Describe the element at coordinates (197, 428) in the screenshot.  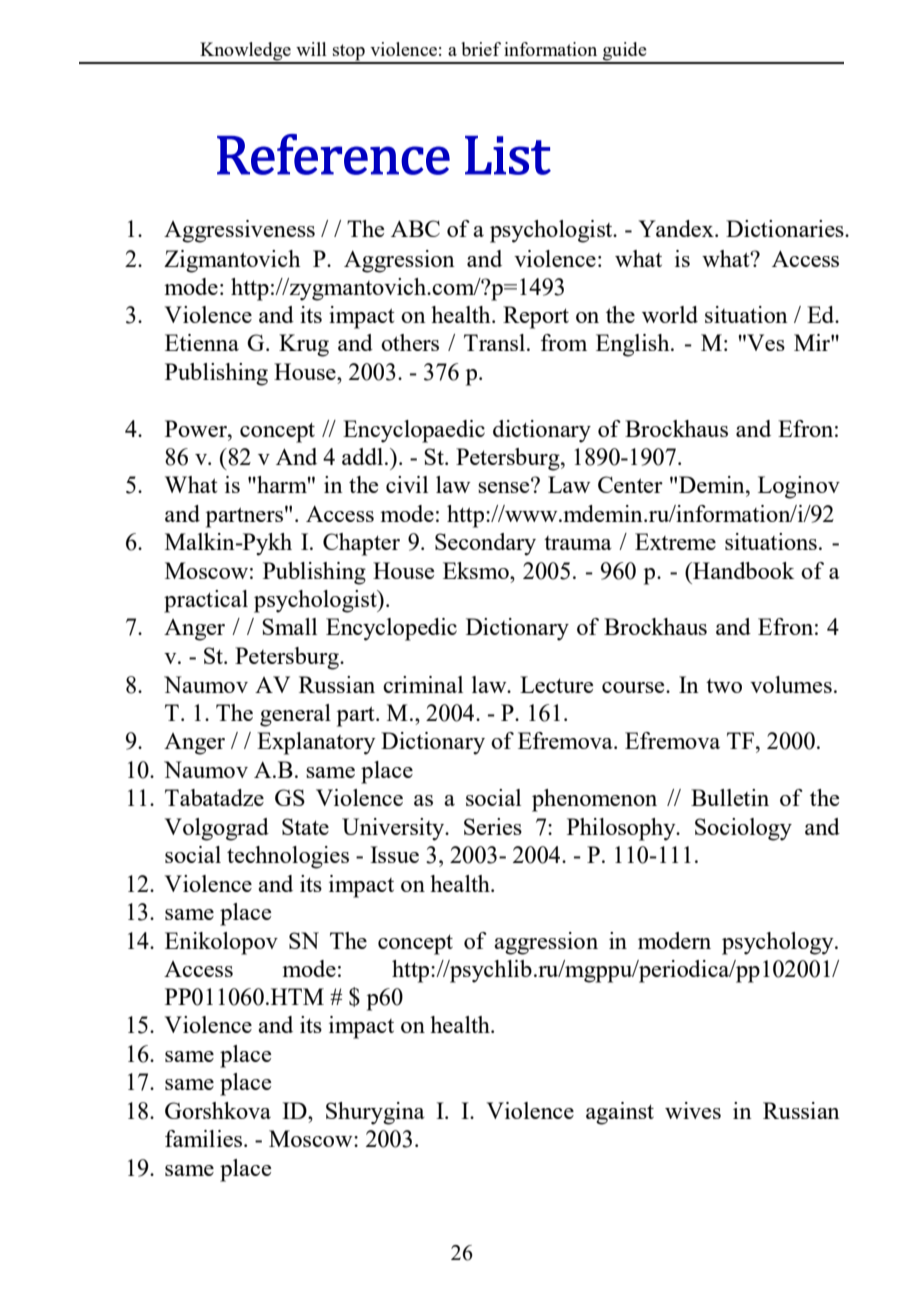
I see `Power` at that location.
